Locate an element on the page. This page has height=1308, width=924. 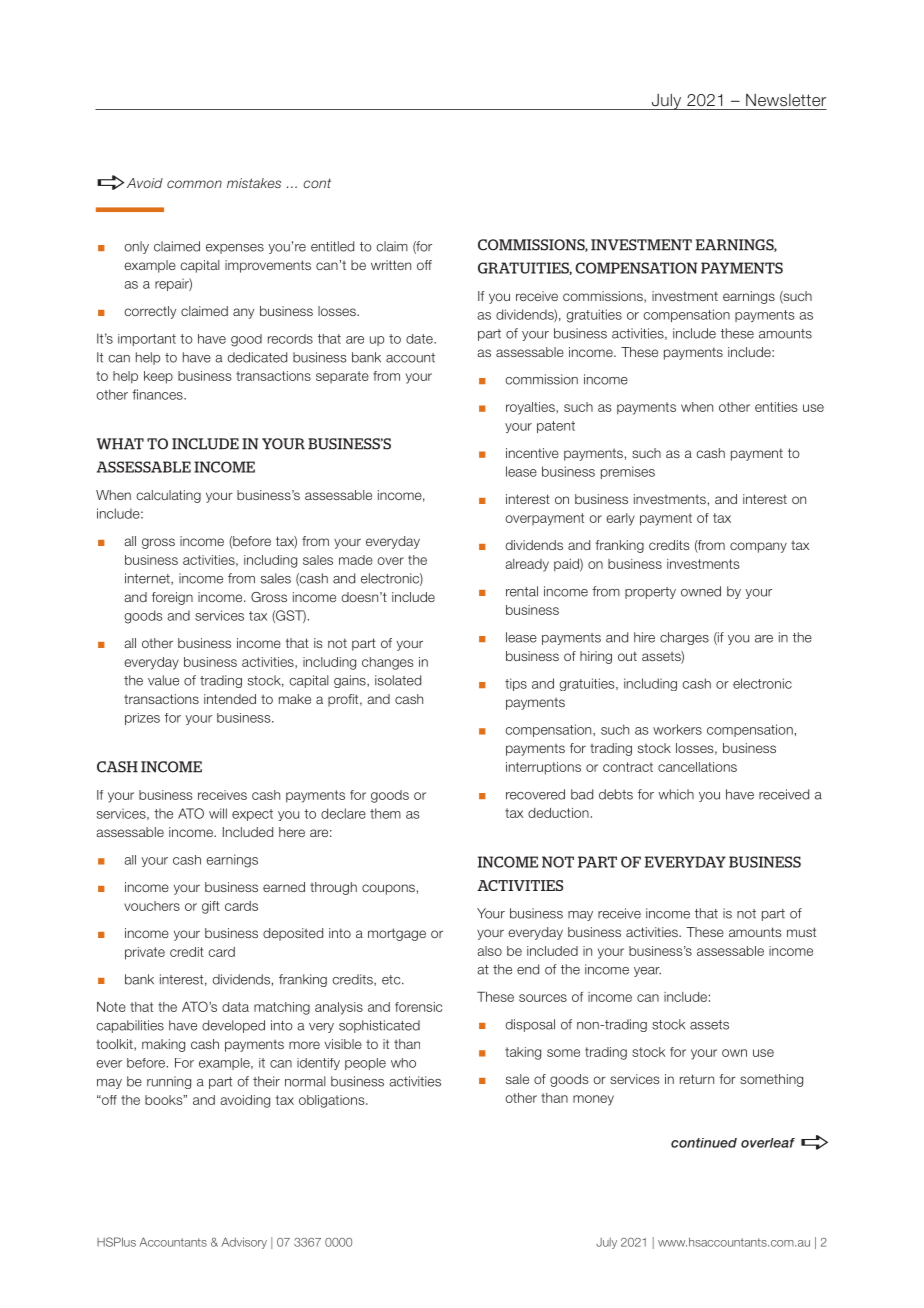
Newsletter is located at coordinates (786, 100).
